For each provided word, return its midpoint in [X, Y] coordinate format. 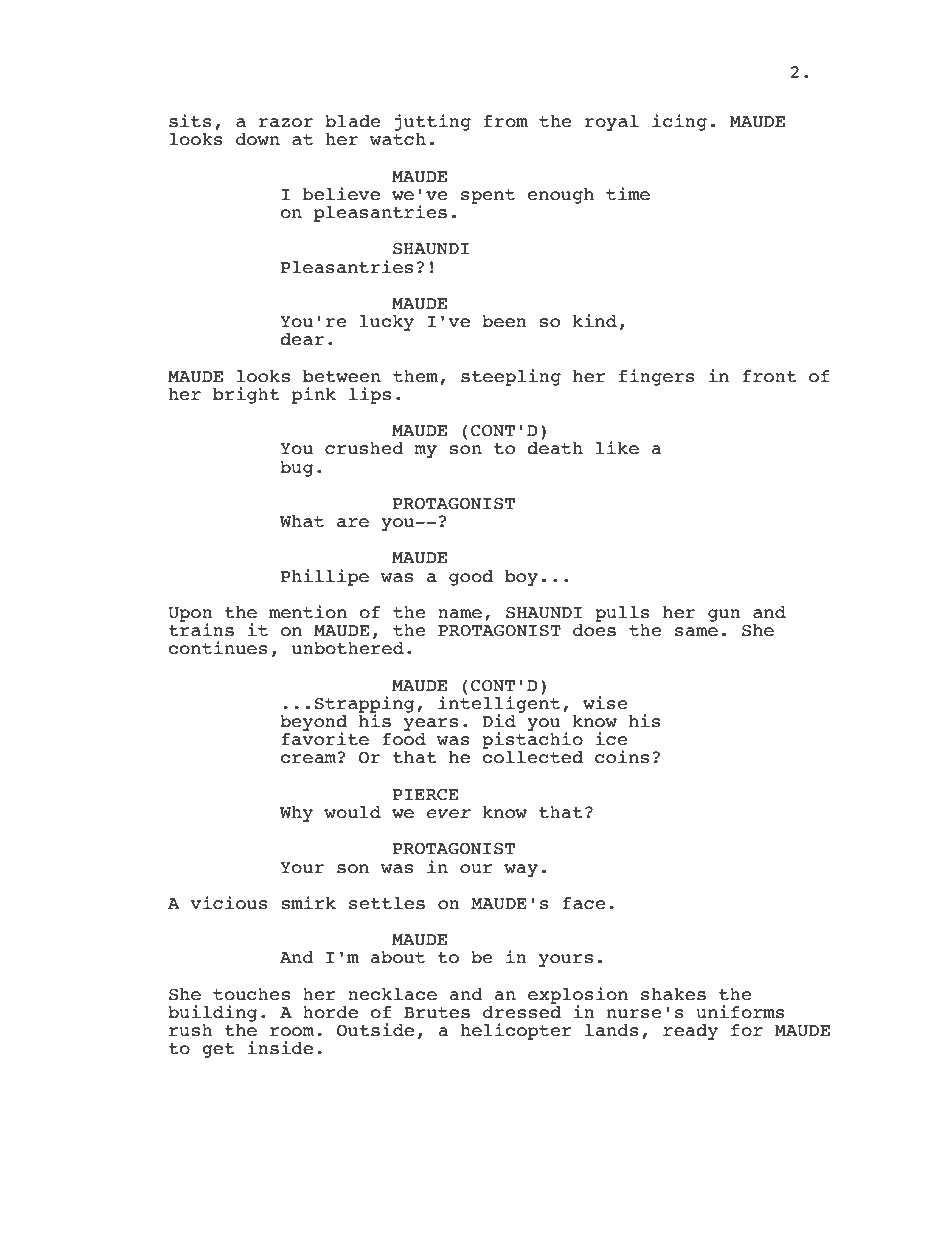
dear [302, 339]
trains [201, 629]
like [617, 448]
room [292, 1032]
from [506, 121]
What [302, 521]
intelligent [499, 704]
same [696, 632]
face [584, 903]
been [504, 321]
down [258, 139]
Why [296, 814]
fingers [657, 377]
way [521, 870]
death [555, 448]
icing [679, 122]
